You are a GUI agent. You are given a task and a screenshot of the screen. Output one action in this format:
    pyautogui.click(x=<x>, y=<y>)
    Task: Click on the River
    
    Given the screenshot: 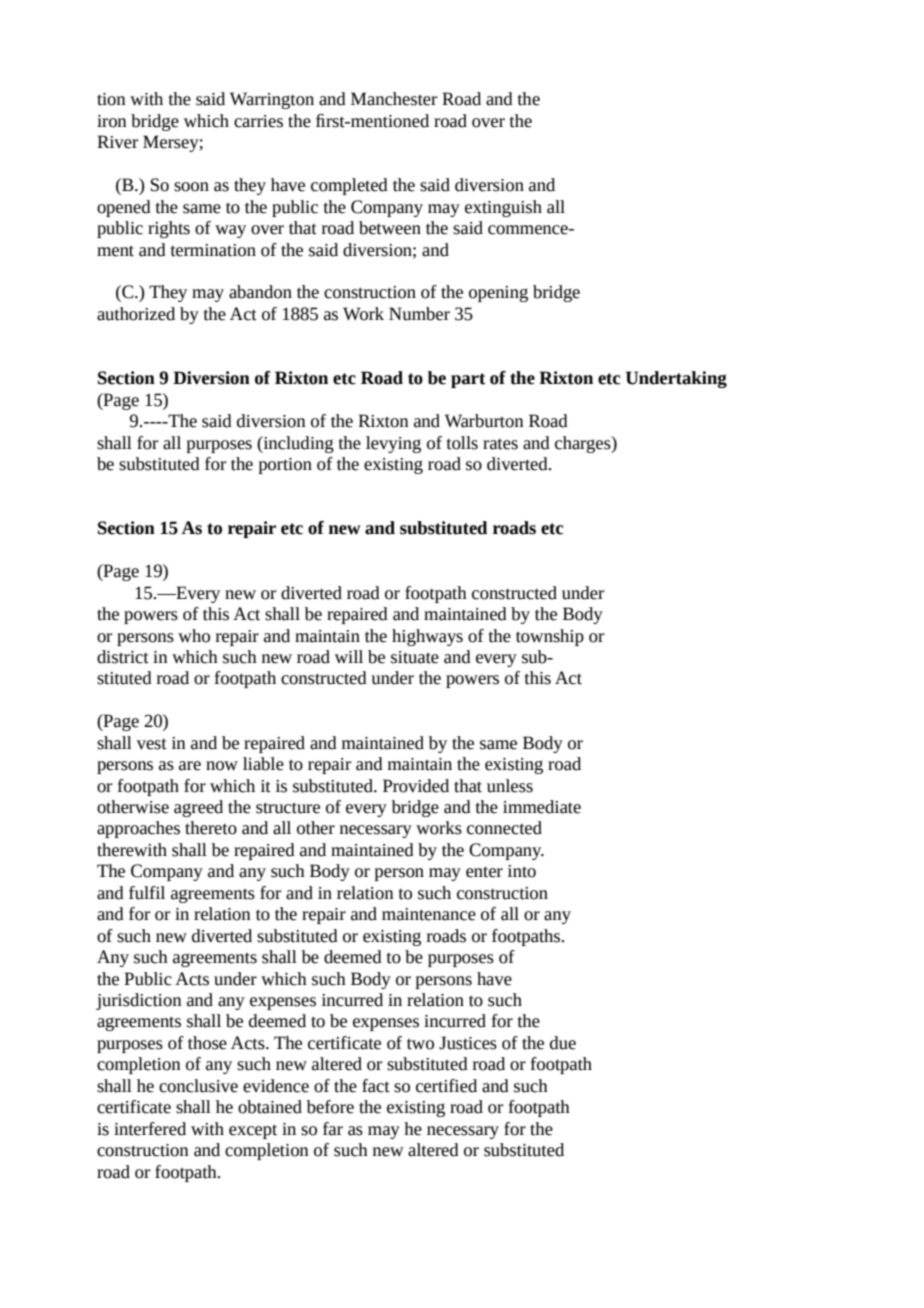 What is the action you would take?
    pyautogui.click(x=117, y=142)
